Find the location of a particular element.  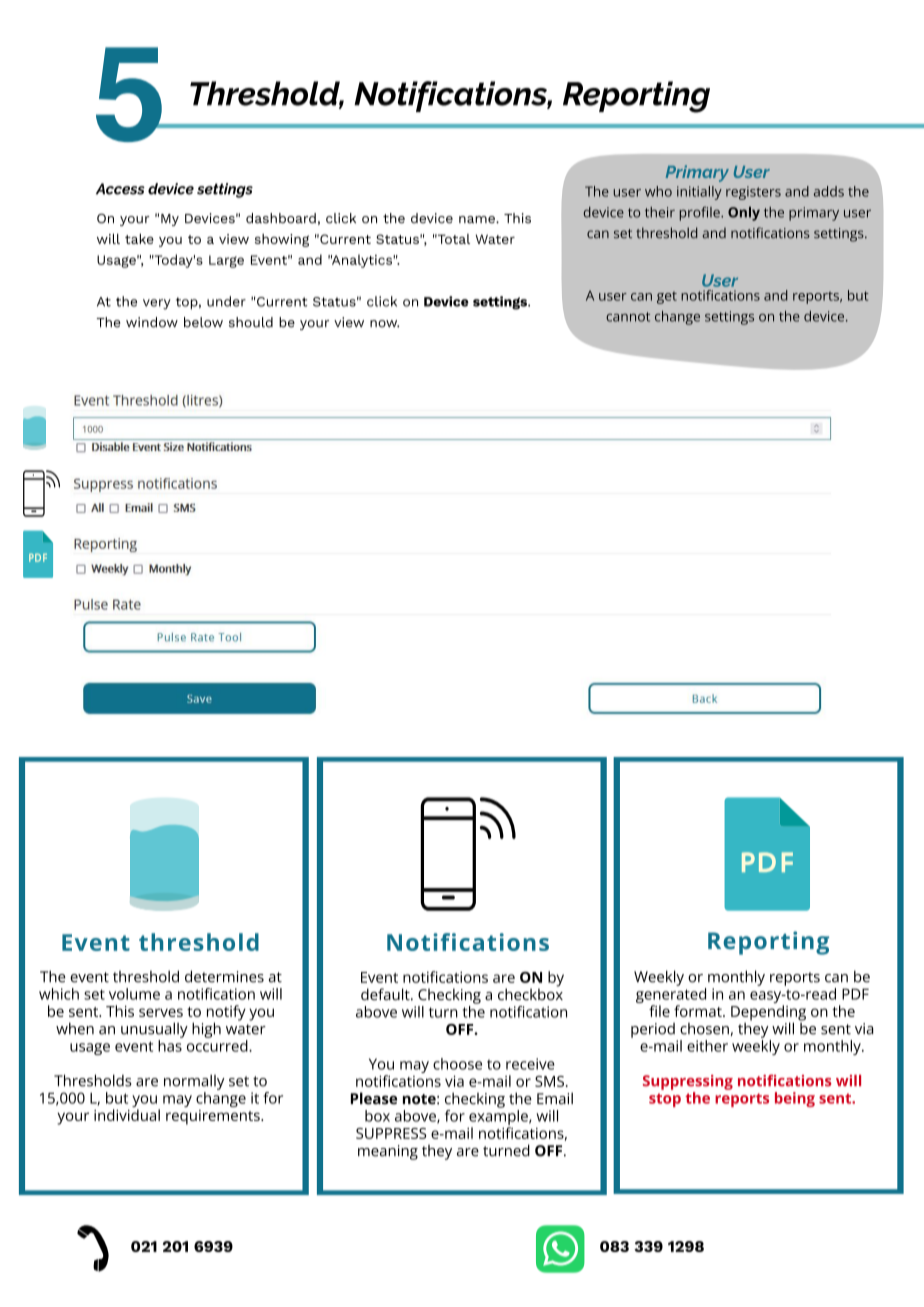

cannot is located at coordinates (628, 317).
